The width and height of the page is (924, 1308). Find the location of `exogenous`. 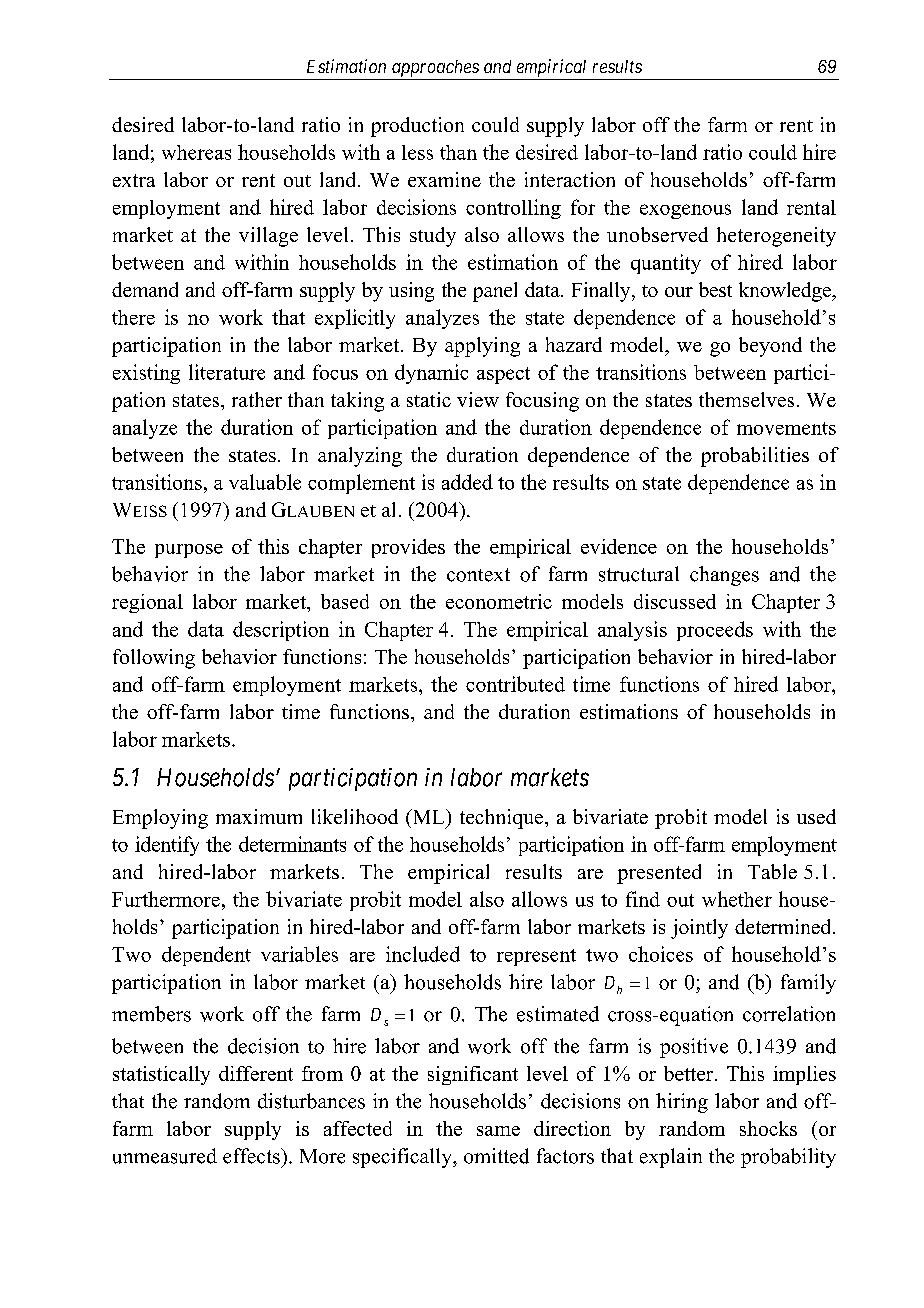

exogenous is located at coordinates (685, 211).
